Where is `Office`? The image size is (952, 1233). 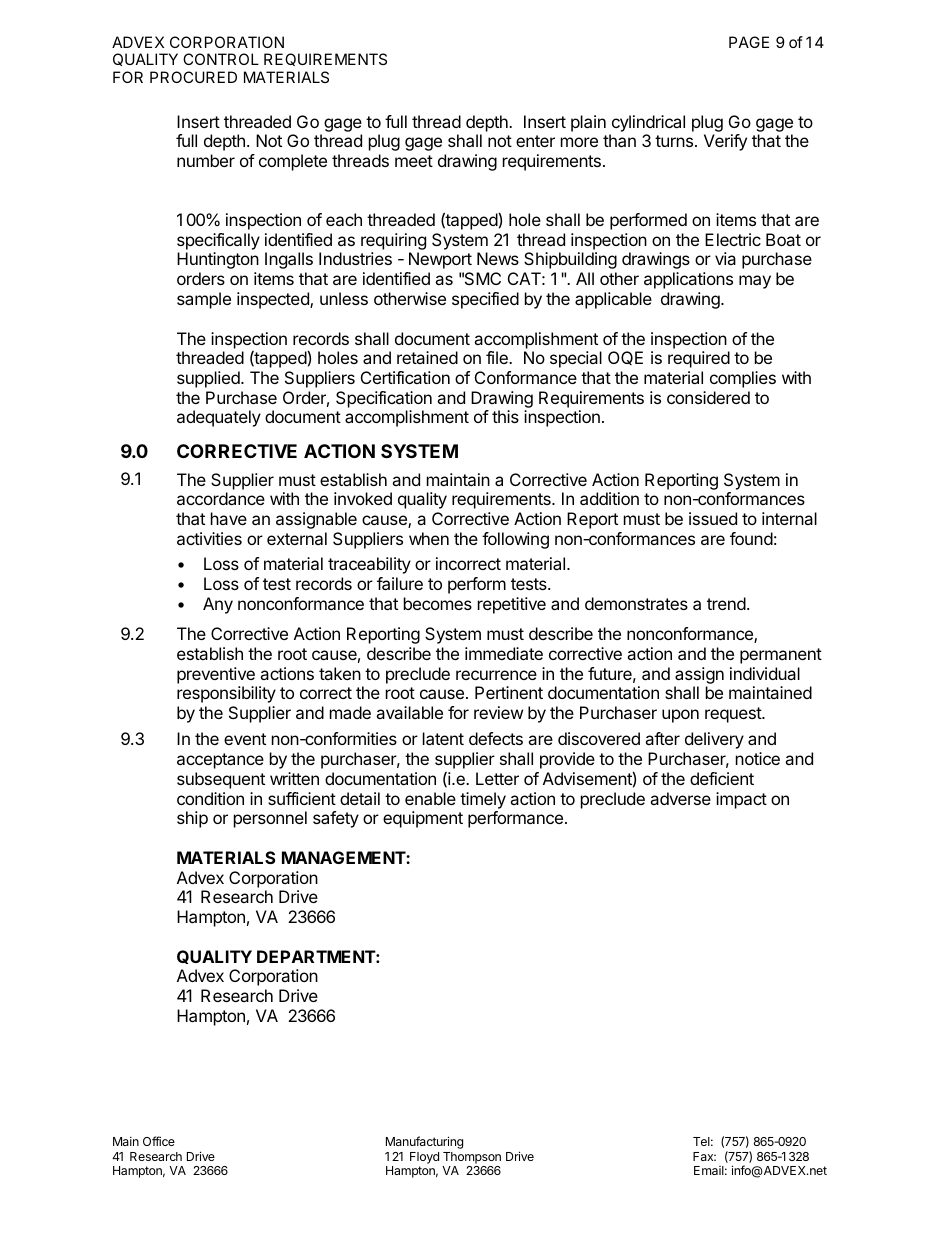
Office is located at coordinates (159, 1141).
